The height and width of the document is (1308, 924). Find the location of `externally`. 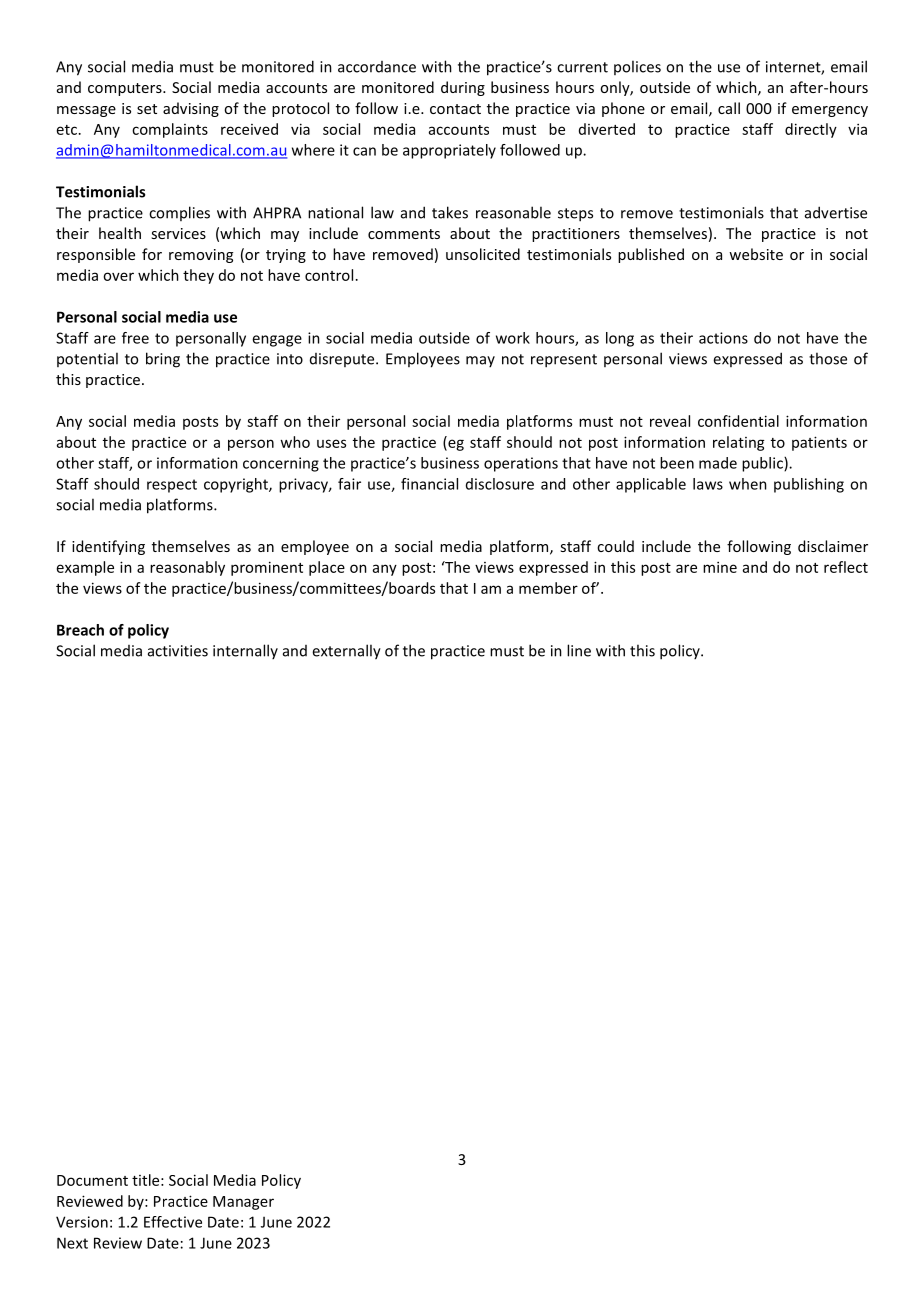

externally is located at coordinates (346, 652).
